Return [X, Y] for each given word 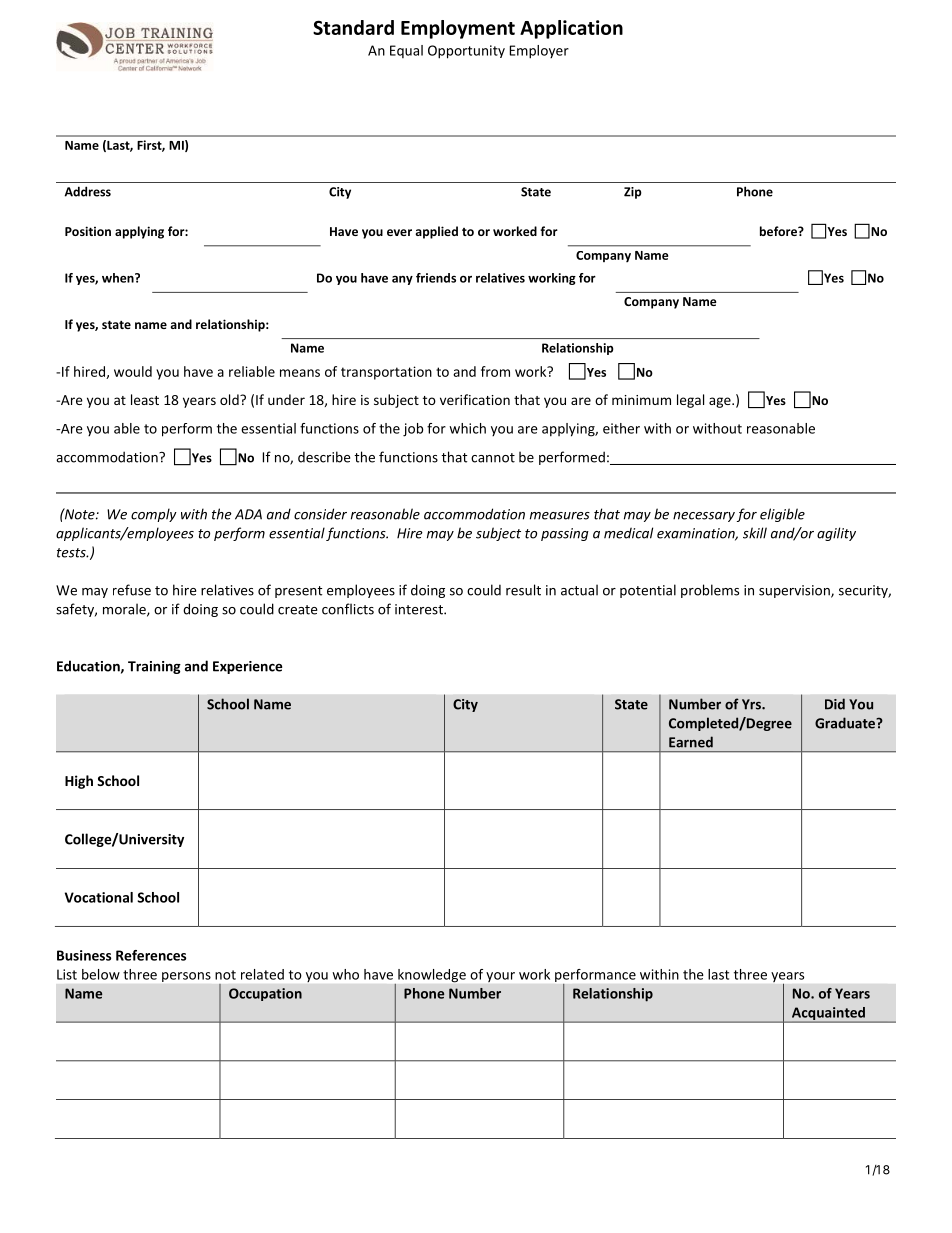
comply [154, 515]
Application [571, 29]
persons [186, 977]
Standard [353, 27]
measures [560, 516]
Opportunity [466, 52]
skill [755, 533]
